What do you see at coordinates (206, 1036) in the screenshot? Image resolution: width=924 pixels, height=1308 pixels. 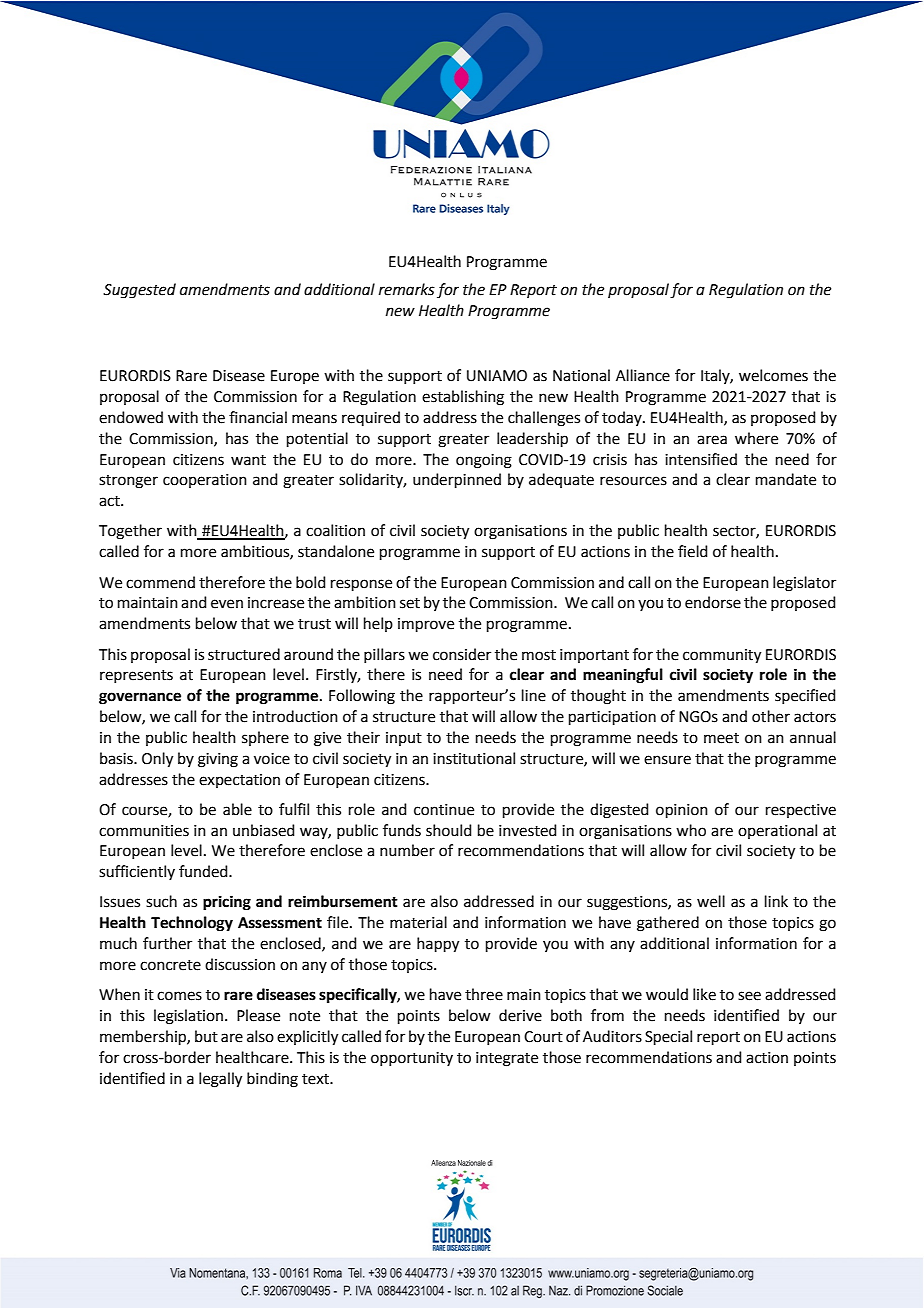 I see `but` at bounding box center [206, 1036].
